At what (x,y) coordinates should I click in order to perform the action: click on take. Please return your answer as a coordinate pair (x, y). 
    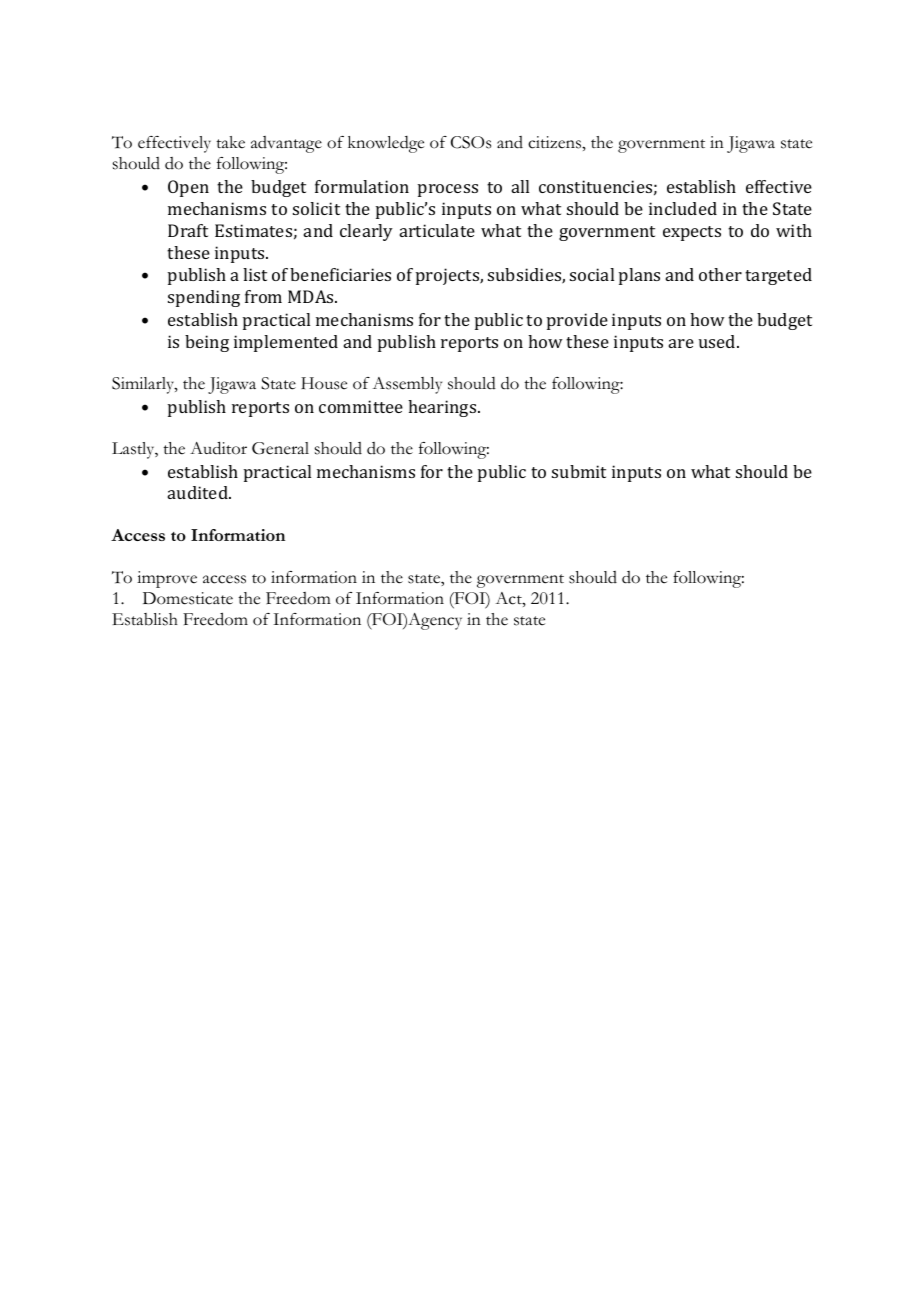
    Looking at the image, I should click on (230, 142).
